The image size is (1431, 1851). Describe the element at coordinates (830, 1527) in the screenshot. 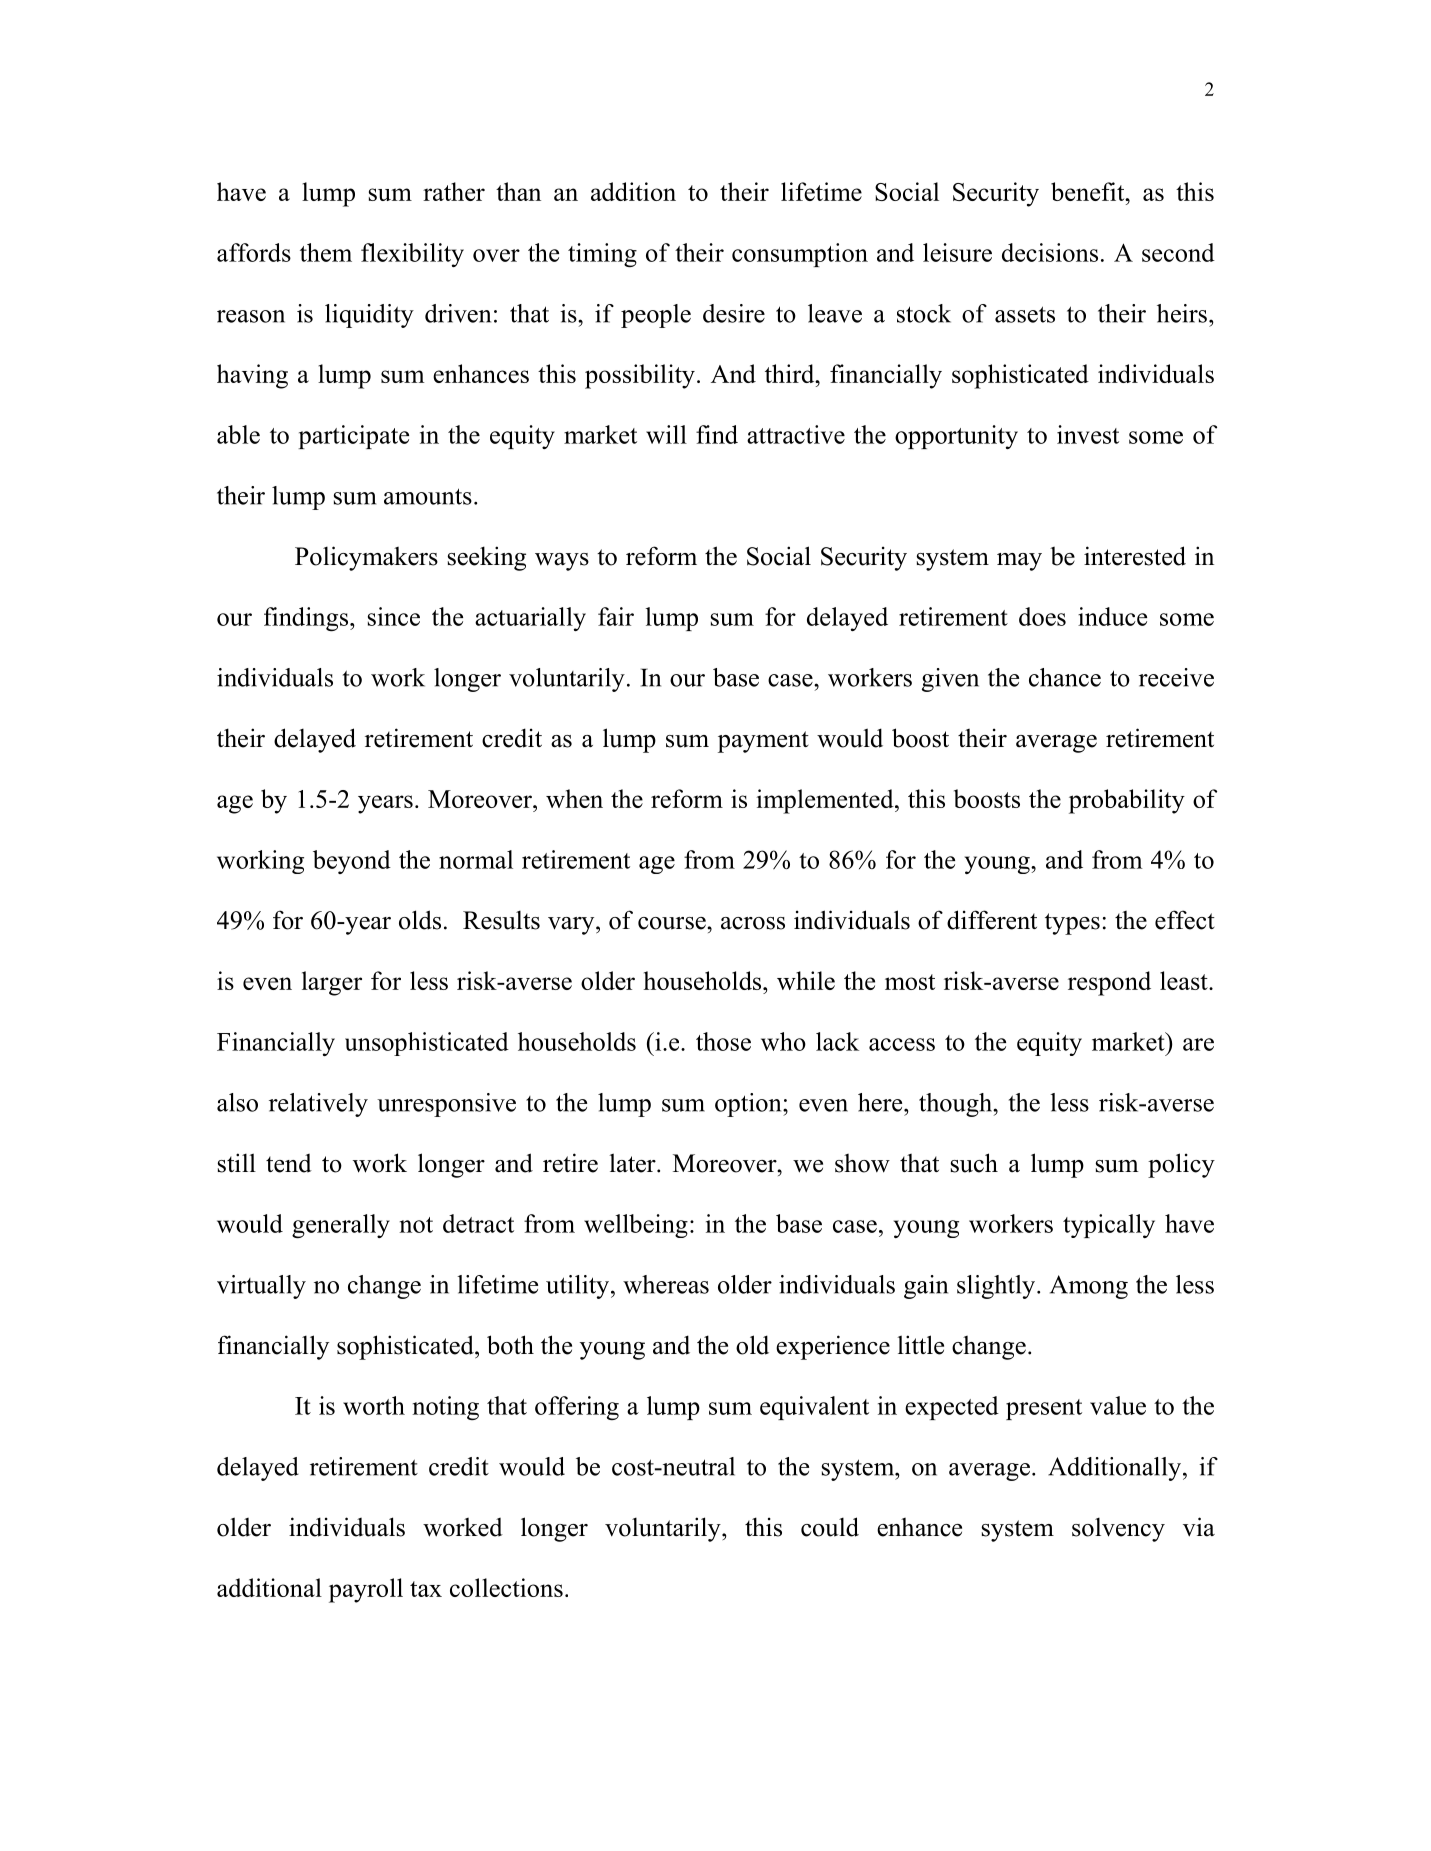

I see `could` at that location.
